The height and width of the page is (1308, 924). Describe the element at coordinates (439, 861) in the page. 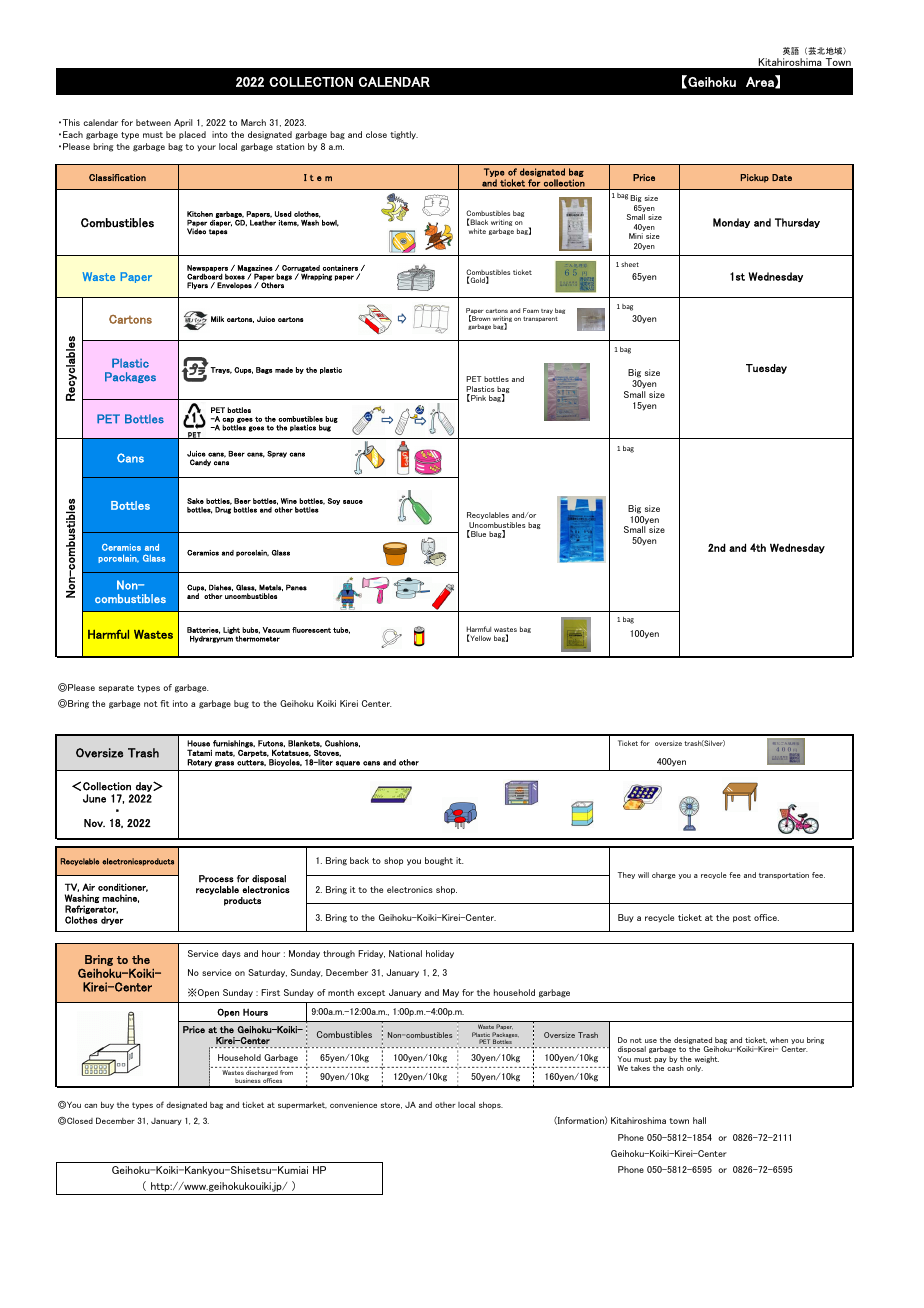

I see `bought` at that location.
